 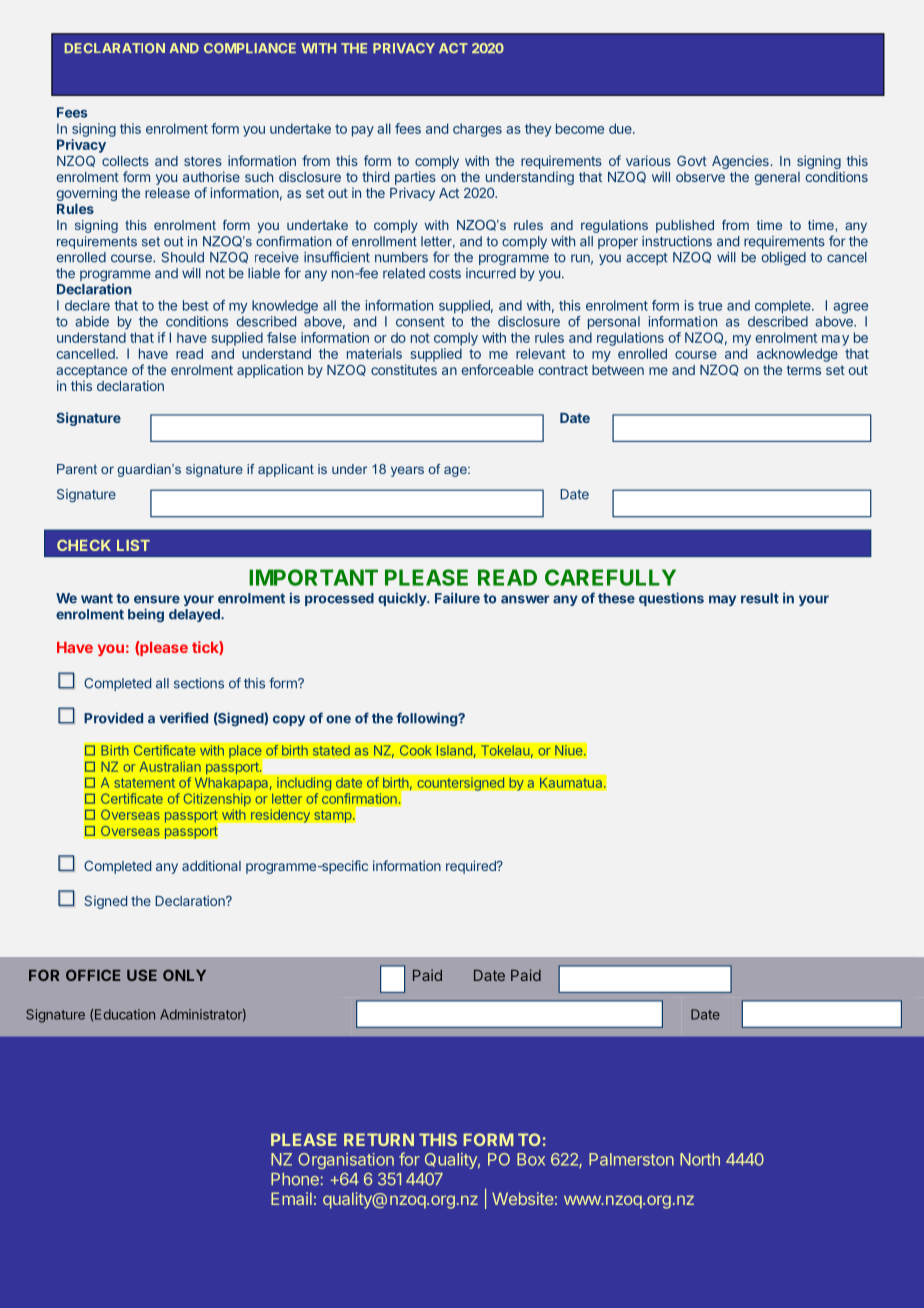 I want to click on years, so click(x=407, y=471).
